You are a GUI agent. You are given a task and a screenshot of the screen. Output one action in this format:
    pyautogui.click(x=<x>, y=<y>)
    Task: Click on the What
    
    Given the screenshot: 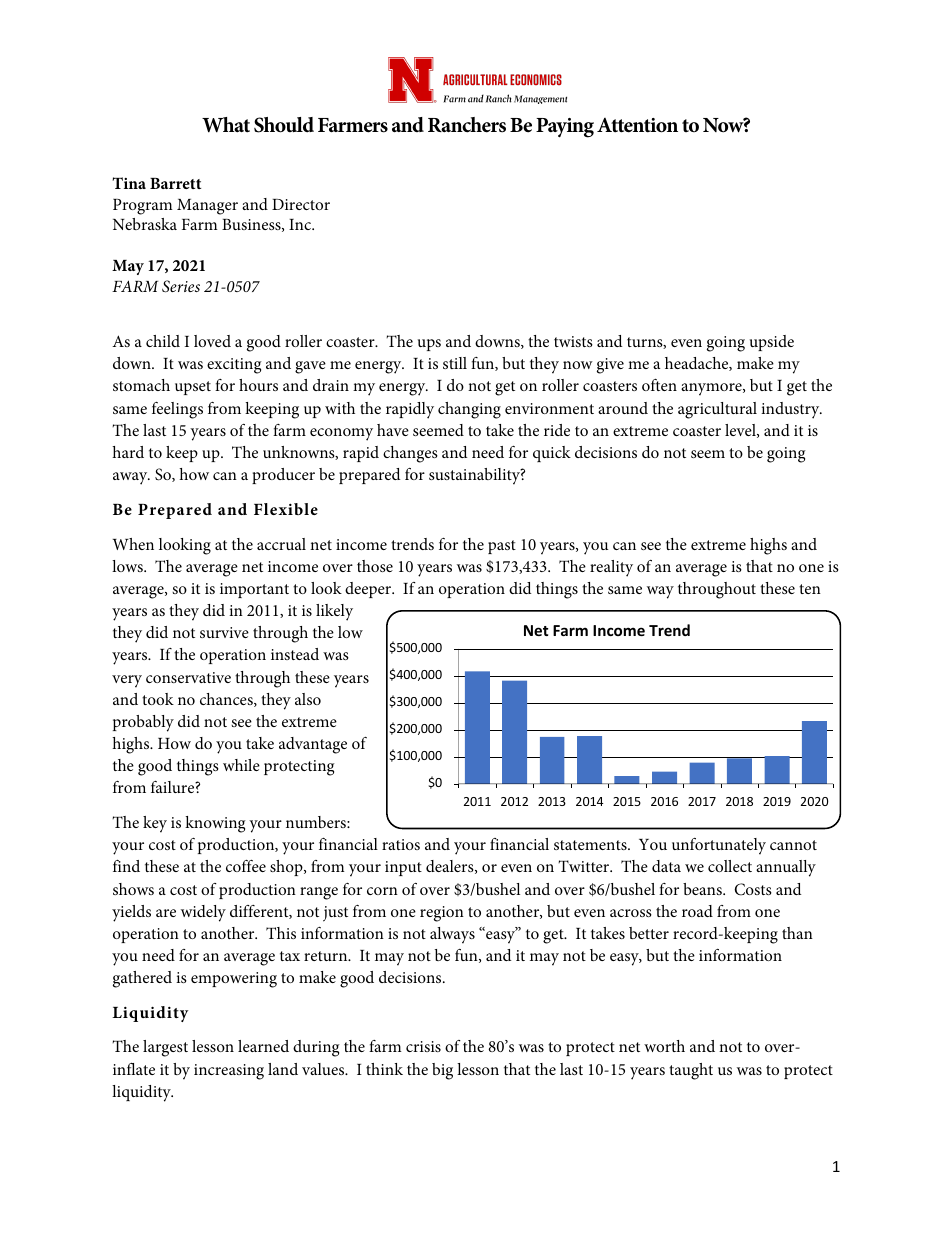 What is the action you would take?
    pyautogui.click(x=226, y=125)
